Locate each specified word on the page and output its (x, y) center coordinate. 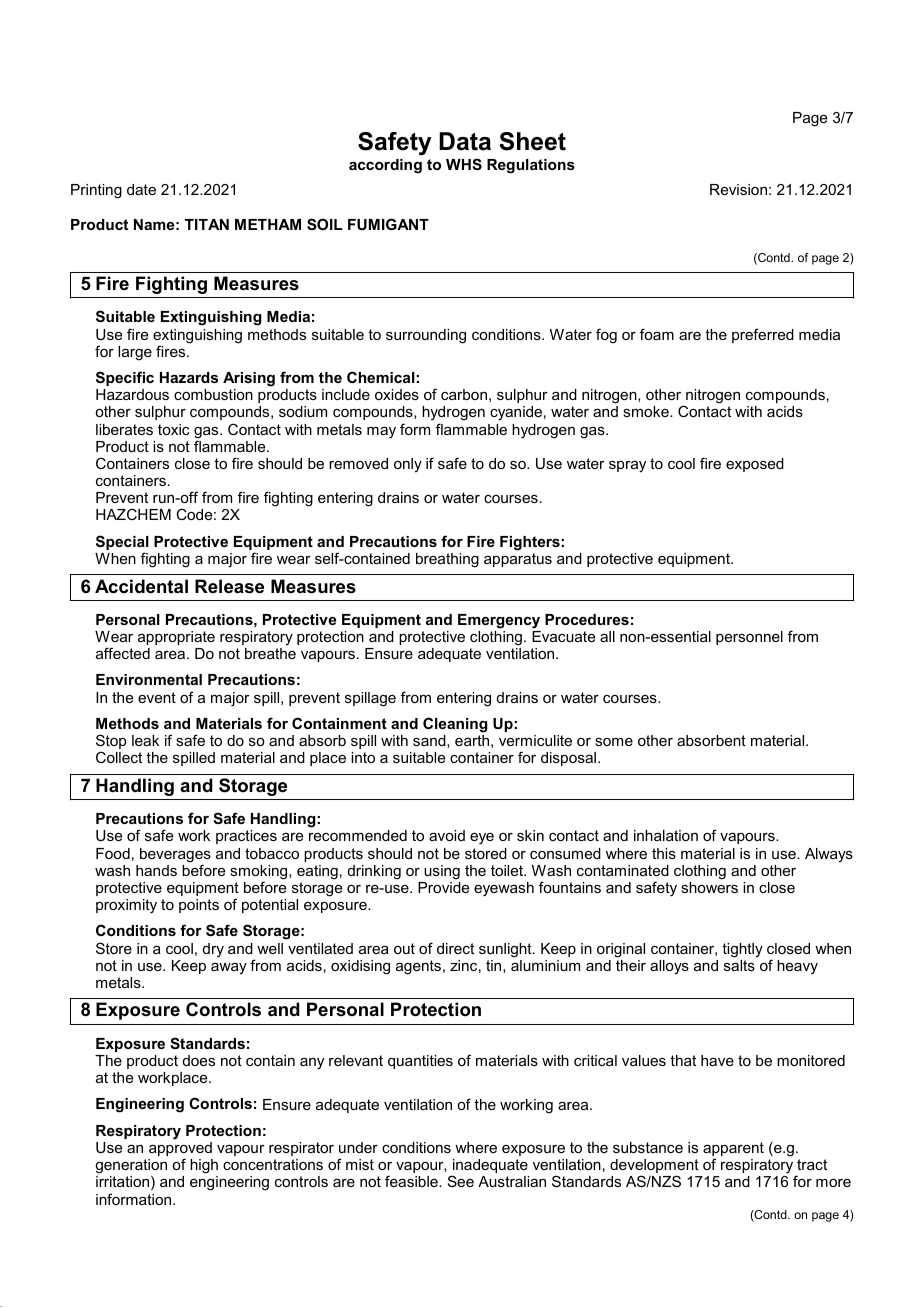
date (141, 189)
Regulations (531, 166)
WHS (464, 164)
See (461, 1181)
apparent (733, 1150)
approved (180, 1150)
